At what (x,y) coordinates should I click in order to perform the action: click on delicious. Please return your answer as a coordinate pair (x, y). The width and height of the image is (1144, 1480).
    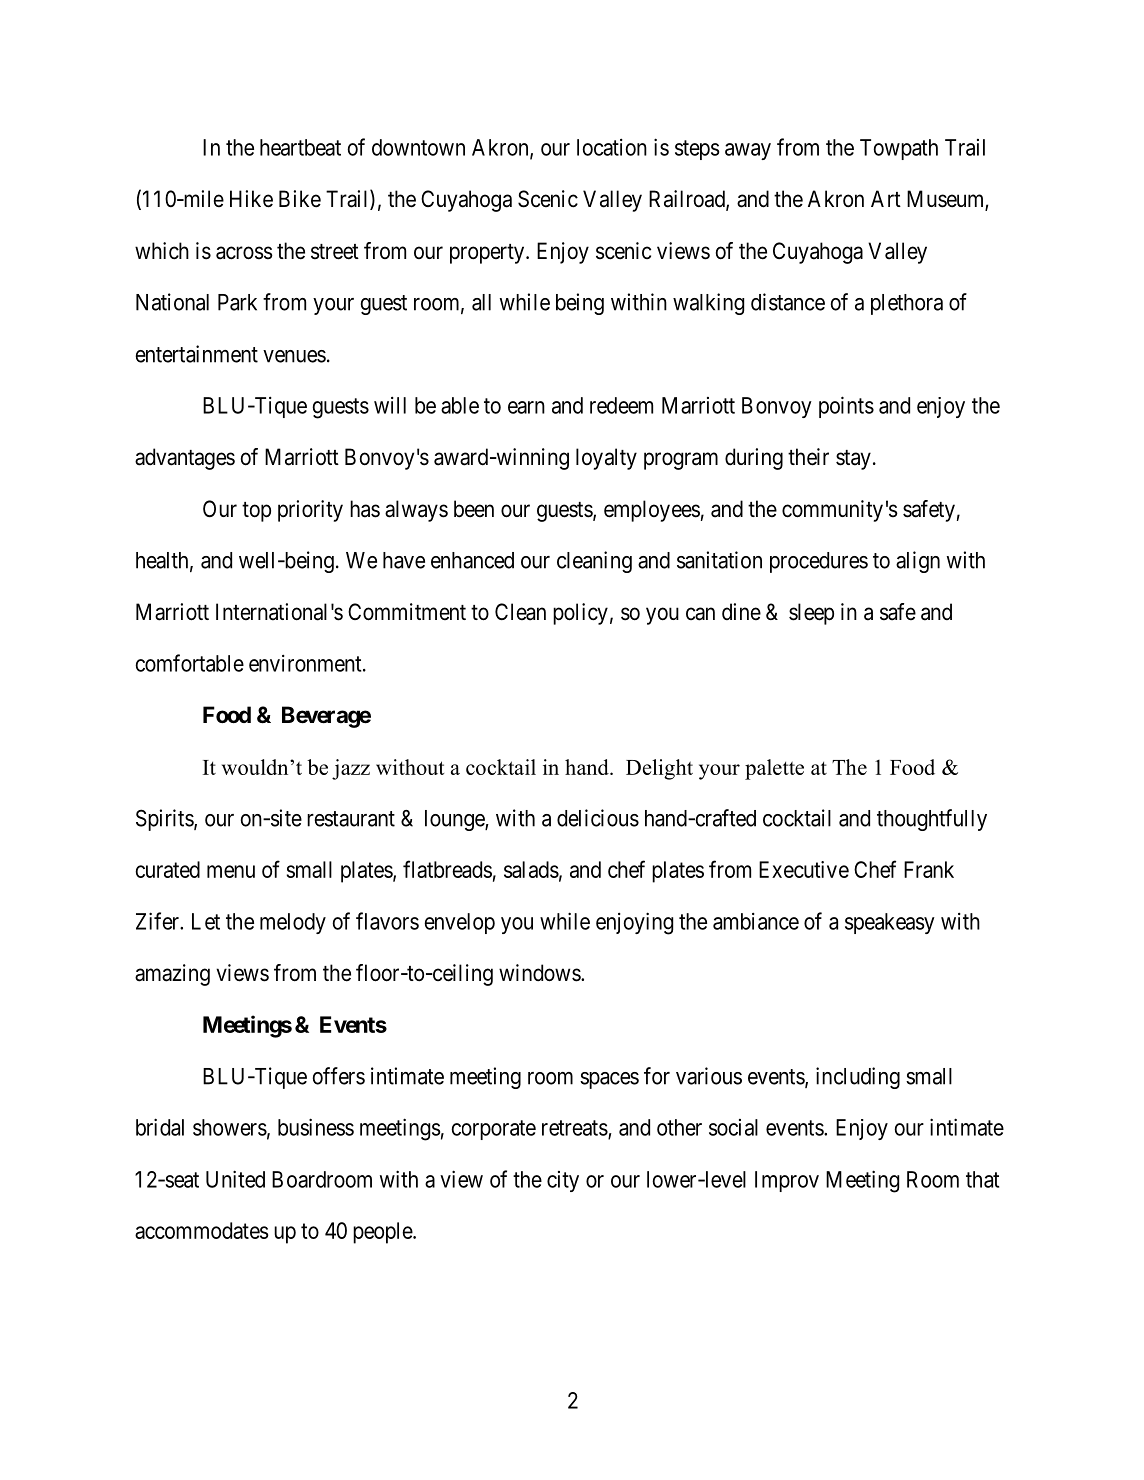
    Looking at the image, I should click on (598, 818).
